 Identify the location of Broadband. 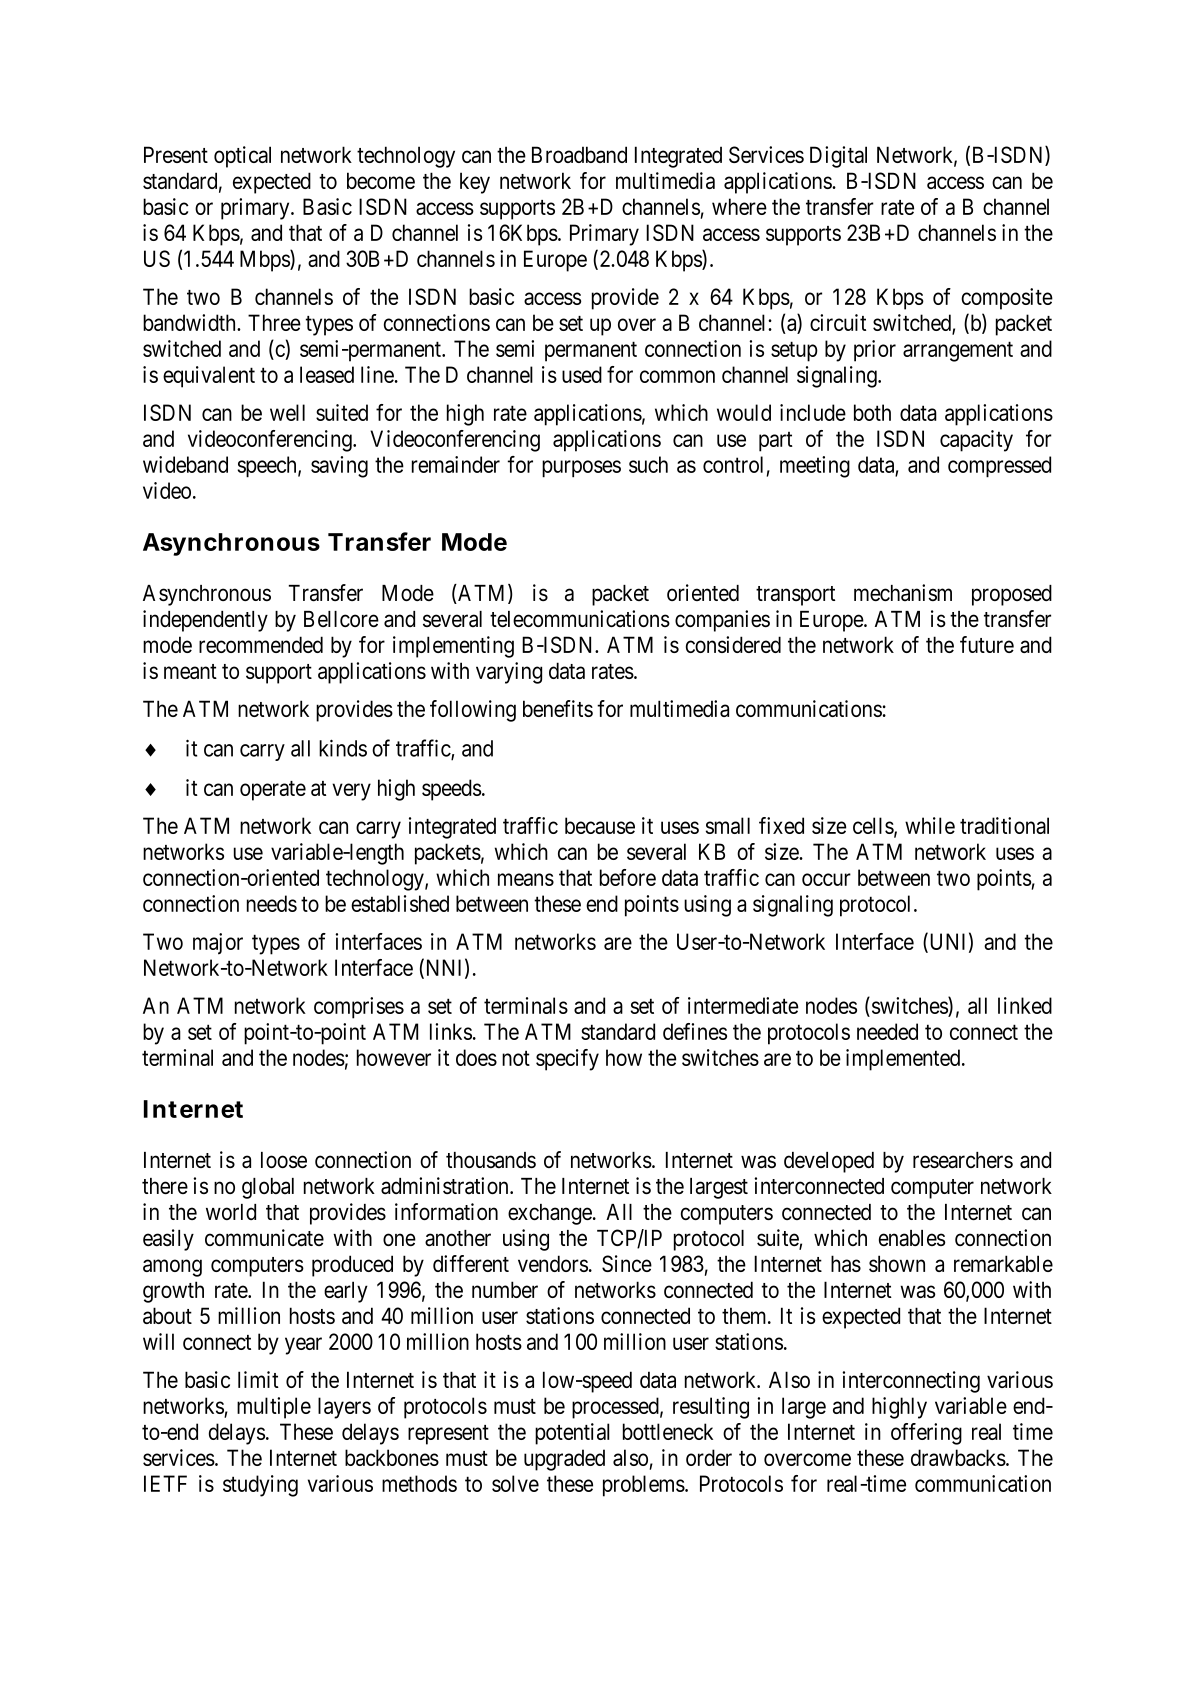
(579, 154).
